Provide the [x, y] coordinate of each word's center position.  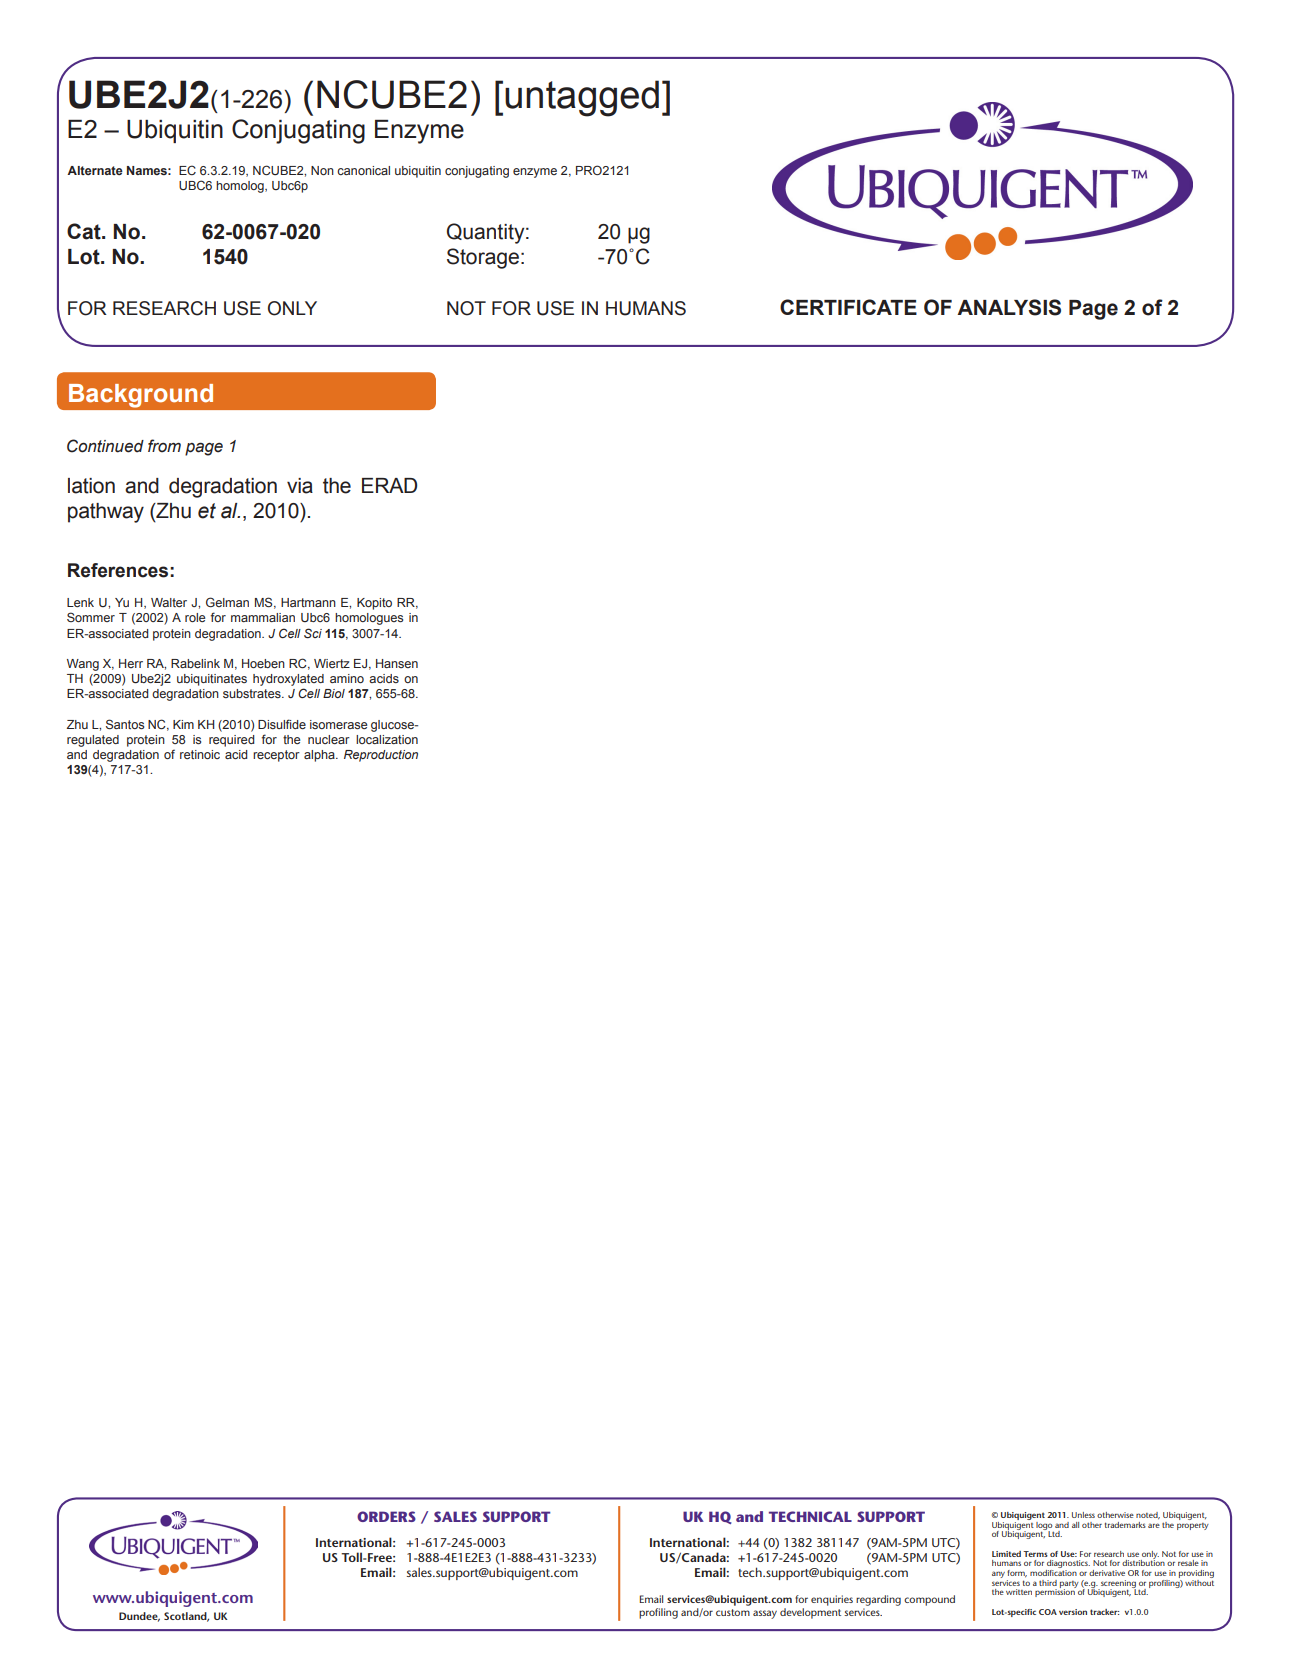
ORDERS [386, 1516]
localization [387, 739]
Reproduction [381, 756]
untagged [582, 98]
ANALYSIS [1009, 307]
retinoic [200, 754]
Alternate [95, 170]
